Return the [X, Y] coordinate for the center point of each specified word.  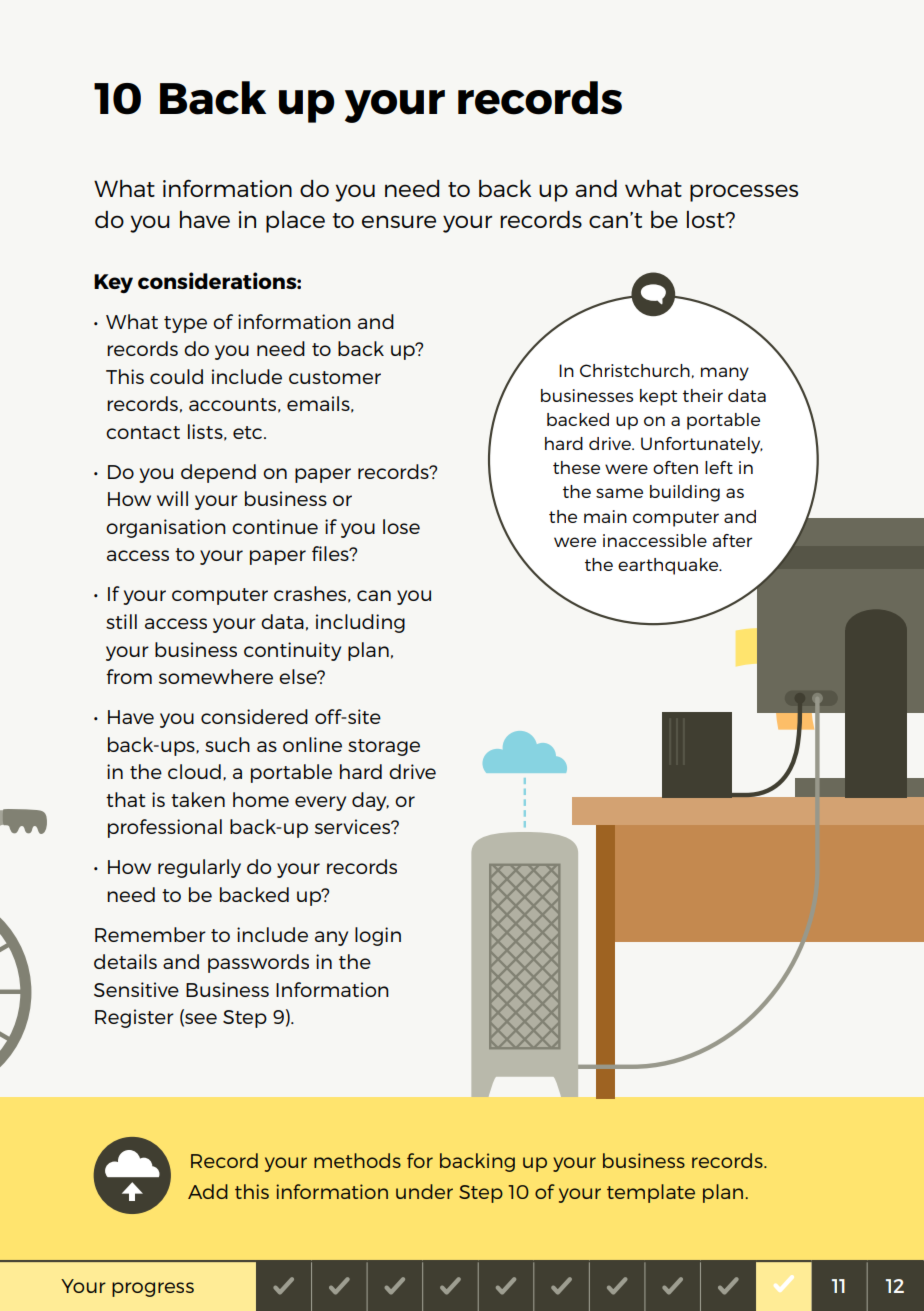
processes [744, 193]
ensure [399, 221]
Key [113, 283]
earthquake [669, 566]
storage [384, 747]
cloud [194, 771]
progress [153, 1289]
